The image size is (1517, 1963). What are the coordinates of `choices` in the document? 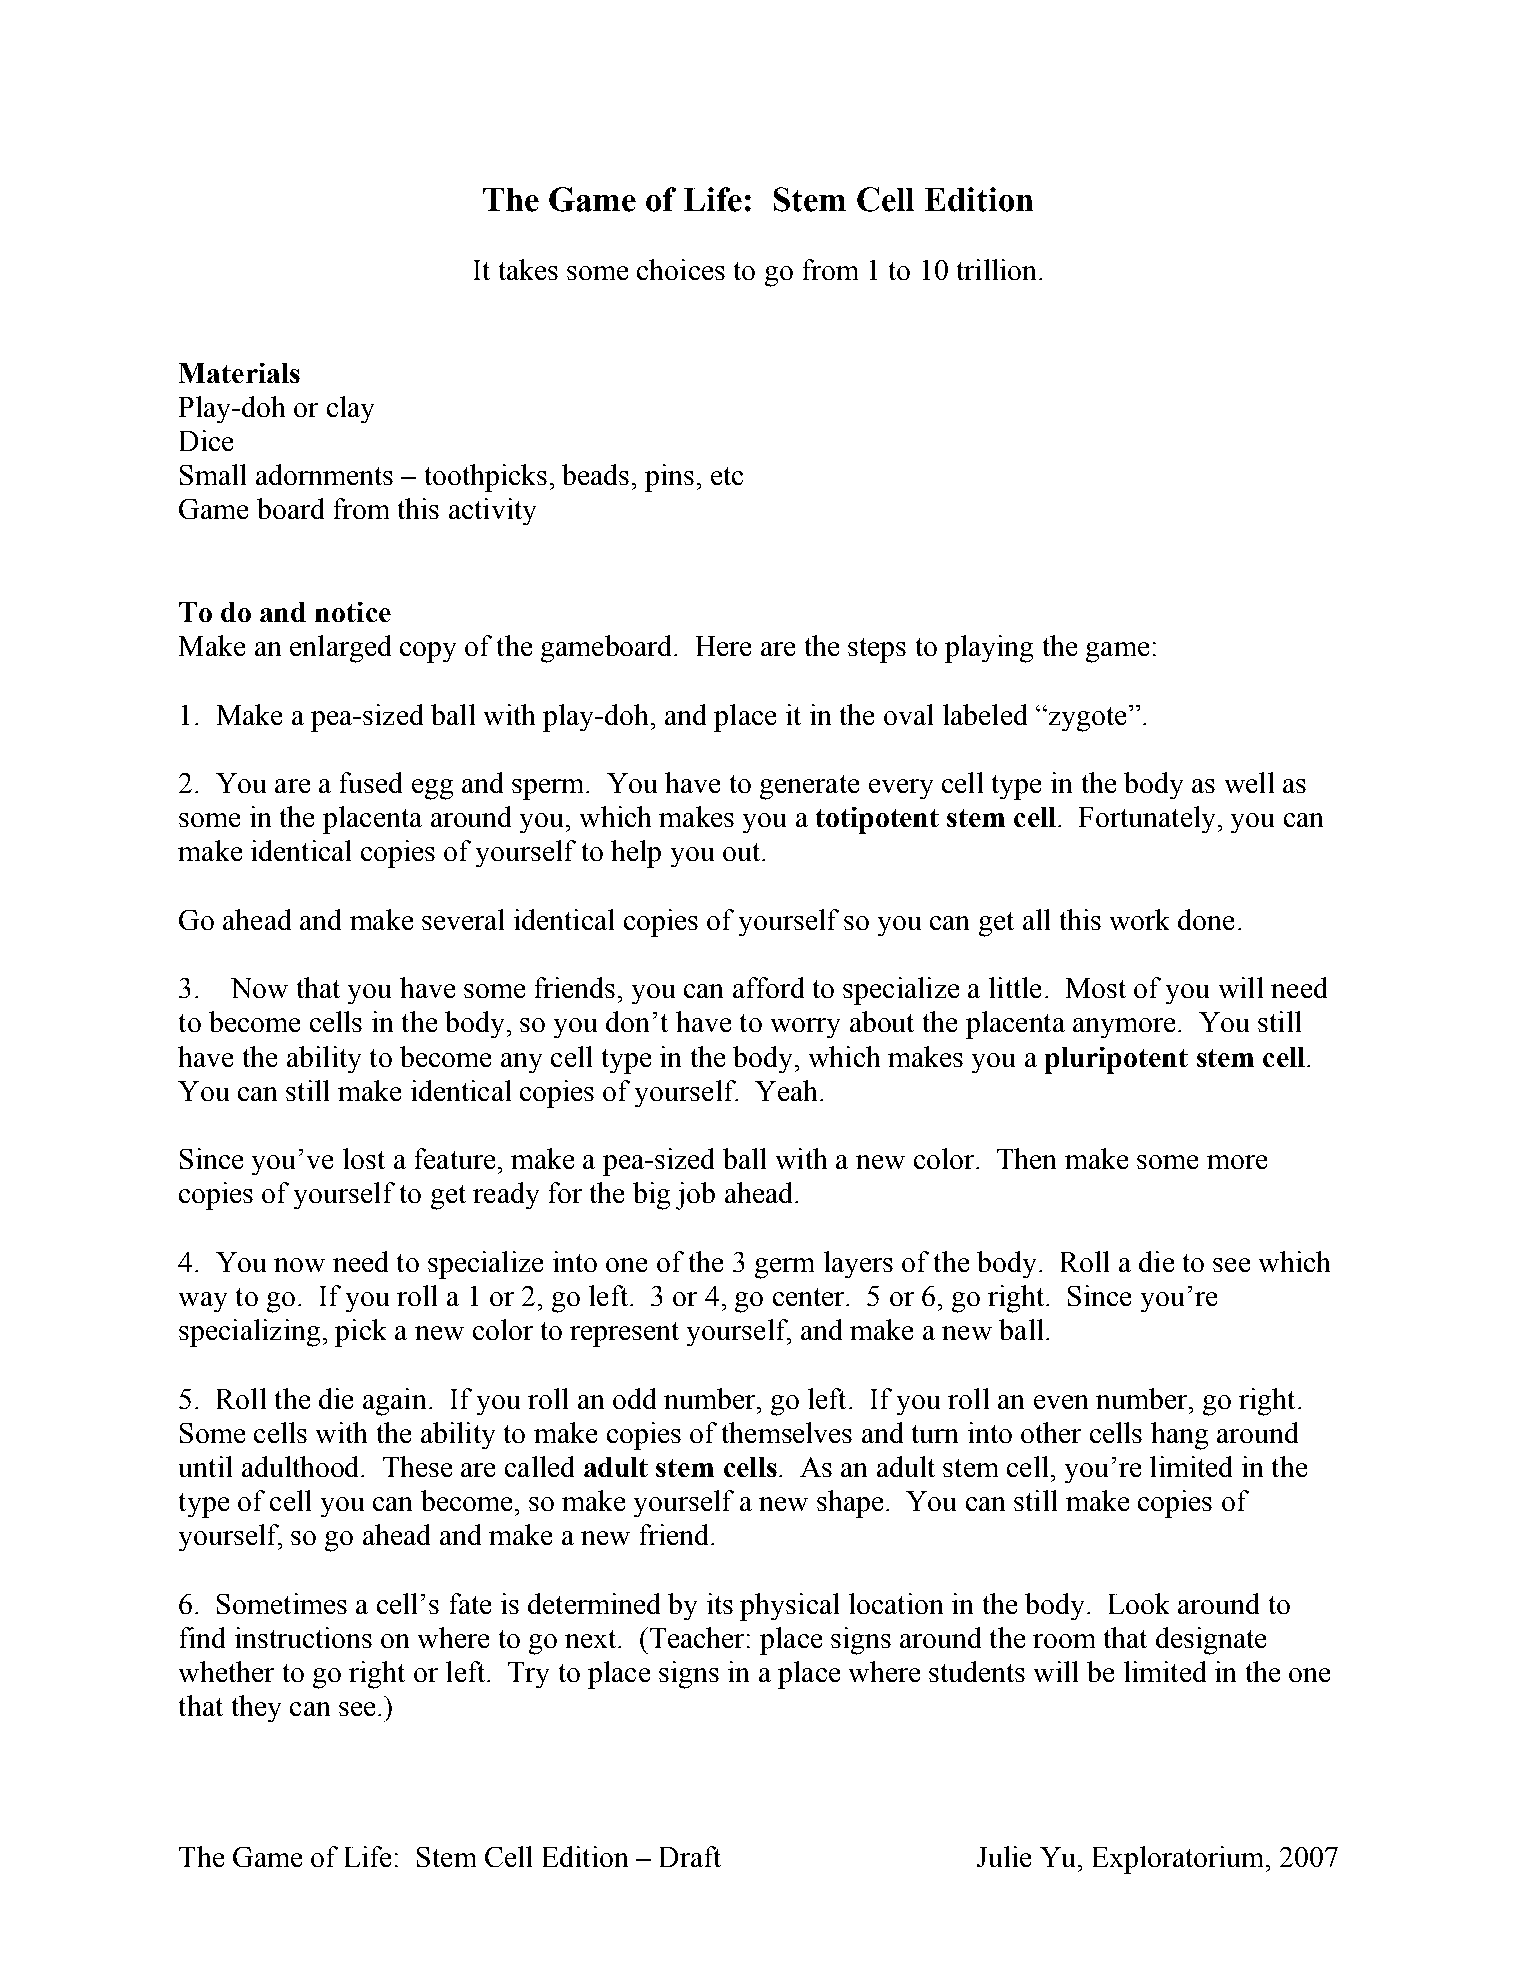 It's located at (681, 269).
